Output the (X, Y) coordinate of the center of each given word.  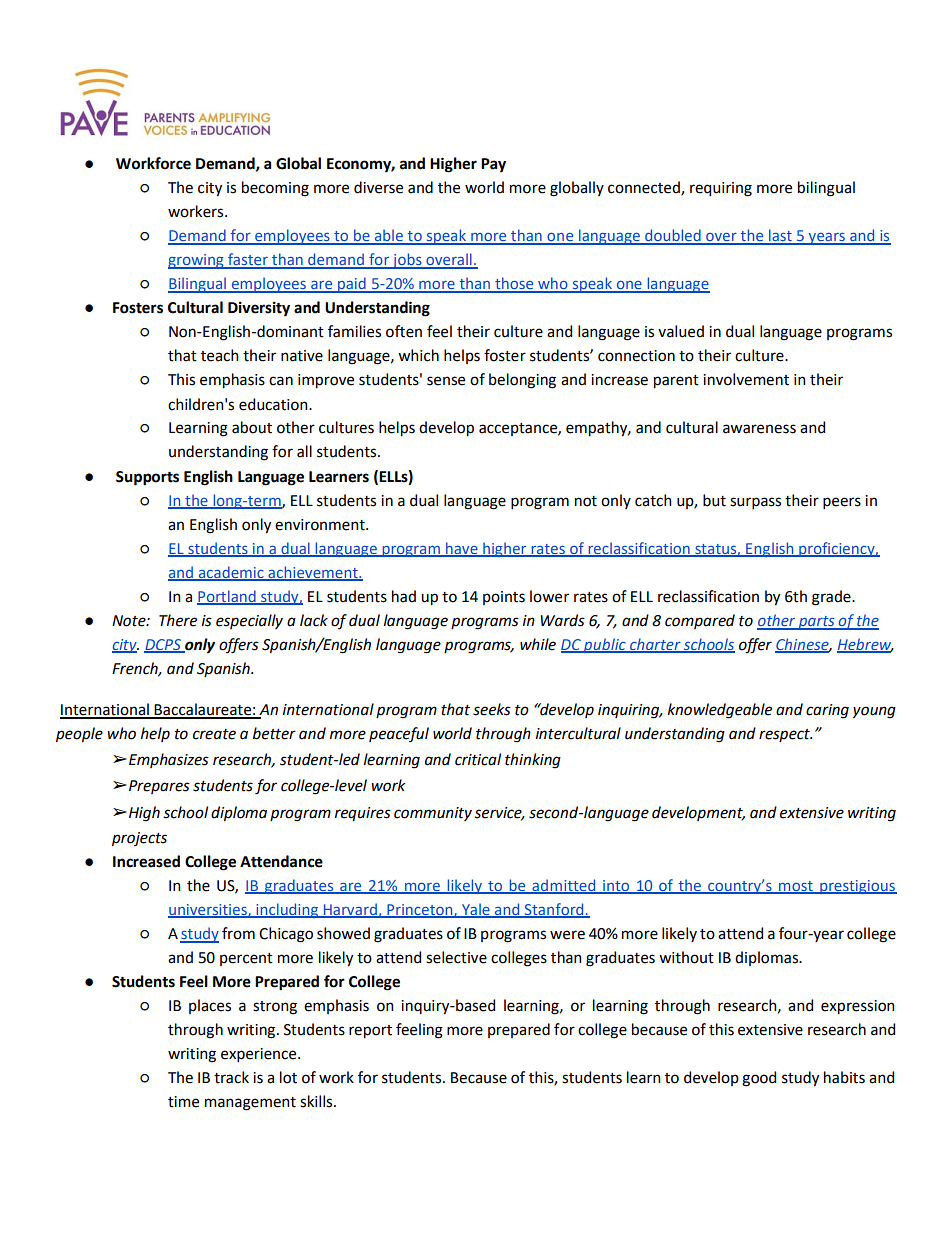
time (183, 1102)
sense (446, 381)
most (796, 887)
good (759, 1079)
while (538, 644)
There (178, 620)
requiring (721, 189)
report (370, 1032)
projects (139, 839)
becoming (275, 189)
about (252, 427)
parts (816, 623)
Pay (493, 165)
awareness (759, 429)
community (433, 814)
